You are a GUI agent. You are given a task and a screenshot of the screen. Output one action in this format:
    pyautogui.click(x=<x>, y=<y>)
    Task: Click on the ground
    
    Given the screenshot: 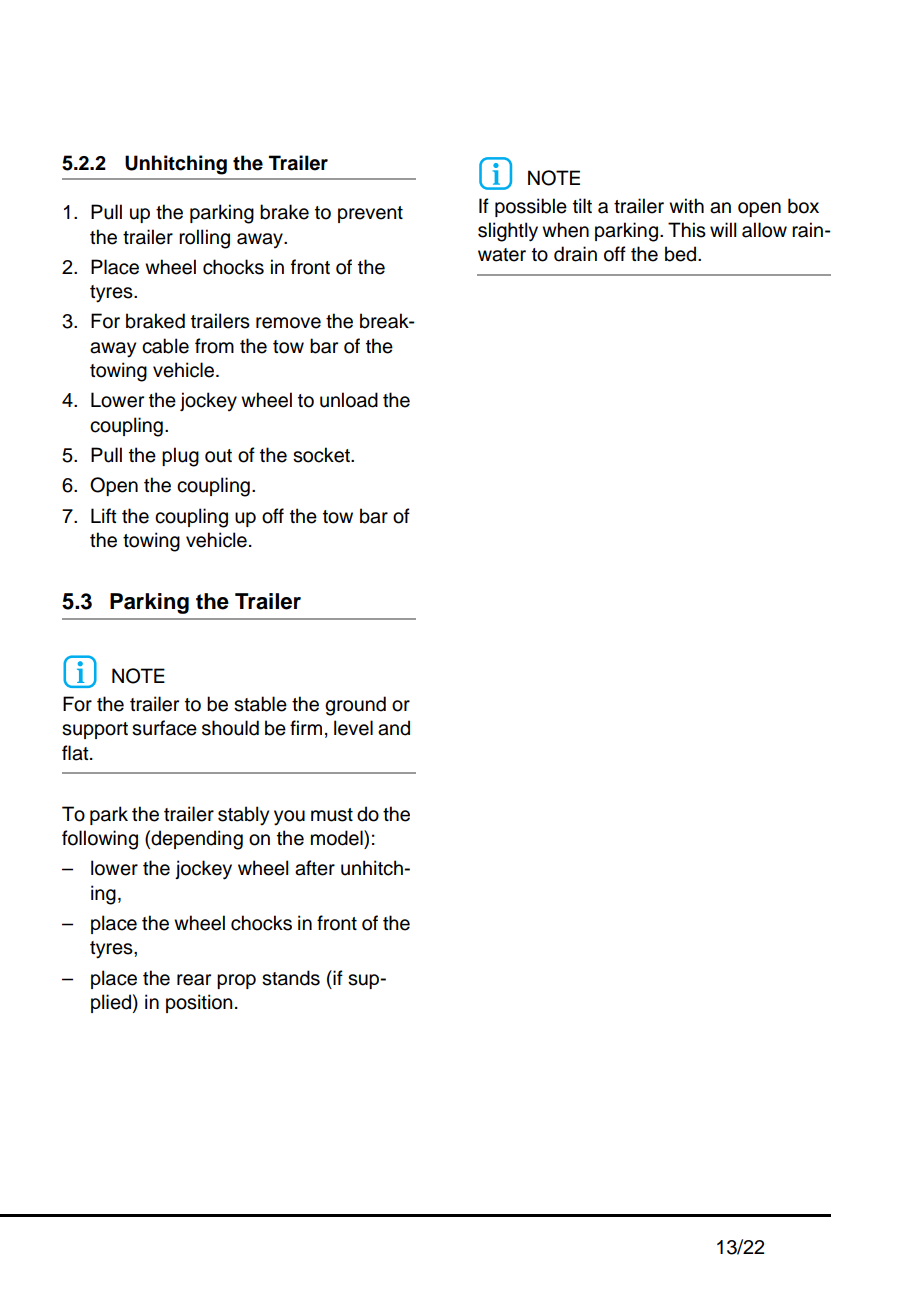 What is the action you would take?
    pyautogui.click(x=355, y=706)
